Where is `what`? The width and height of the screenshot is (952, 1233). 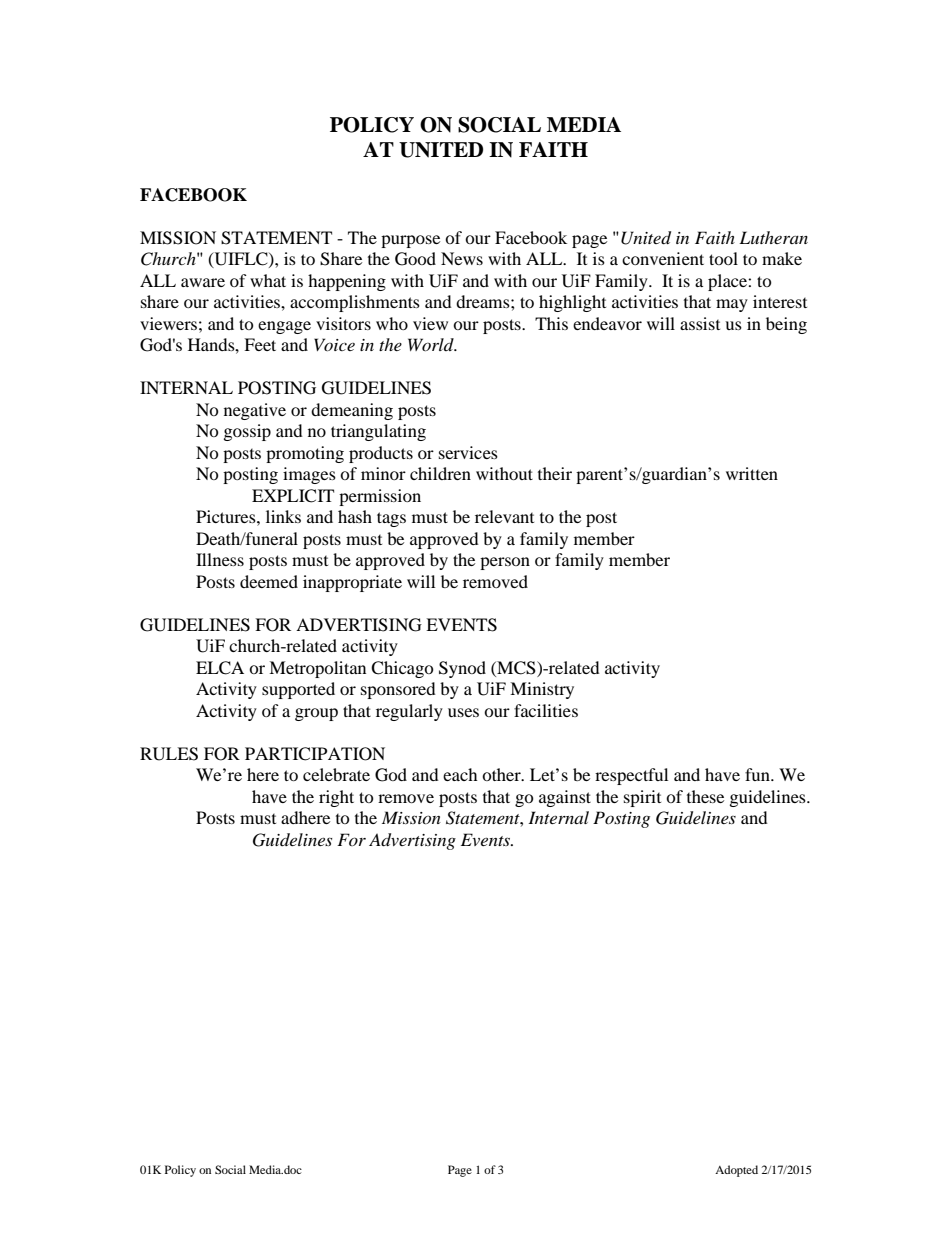
what is located at coordinates (268, 280).
